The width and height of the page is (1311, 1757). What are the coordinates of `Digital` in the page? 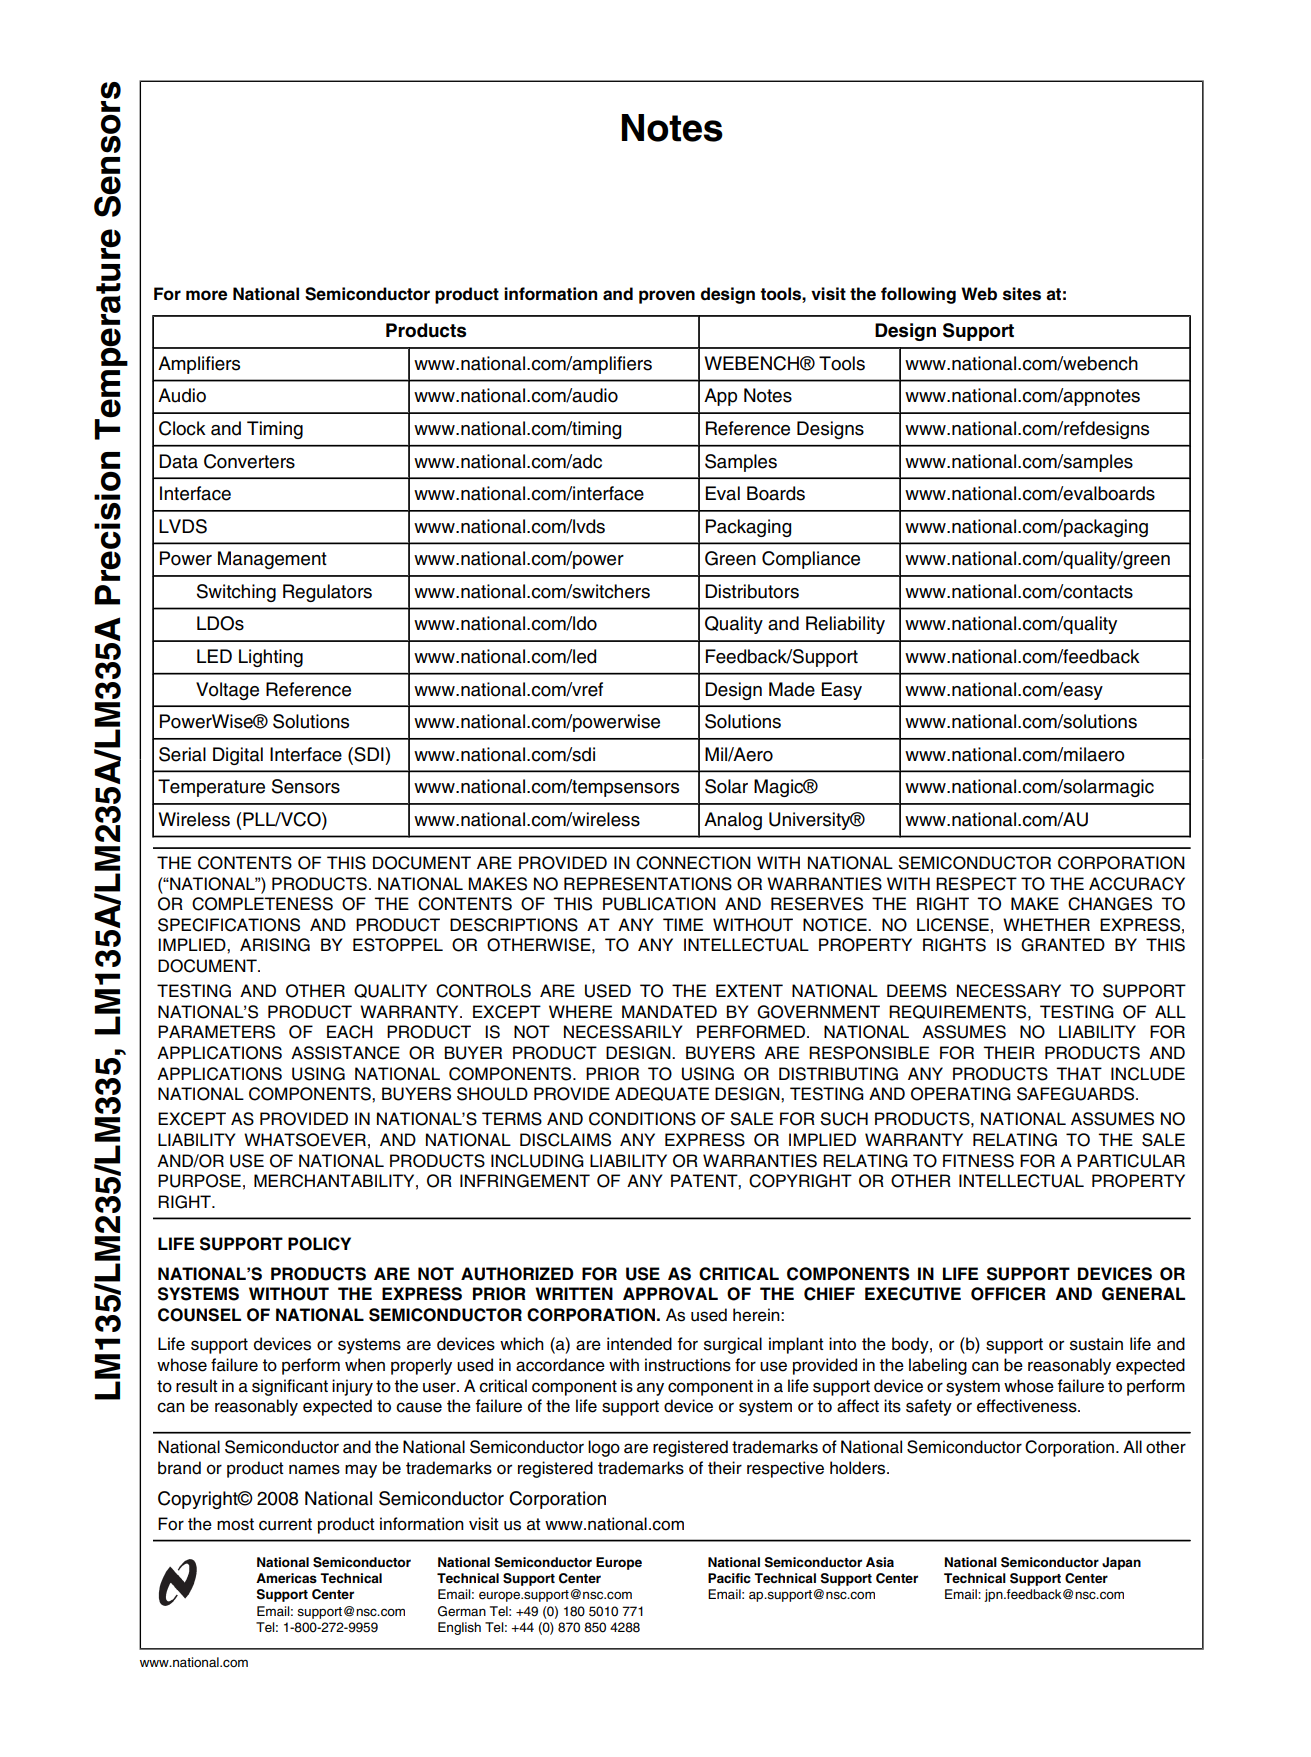 It's located at (238, 756).
